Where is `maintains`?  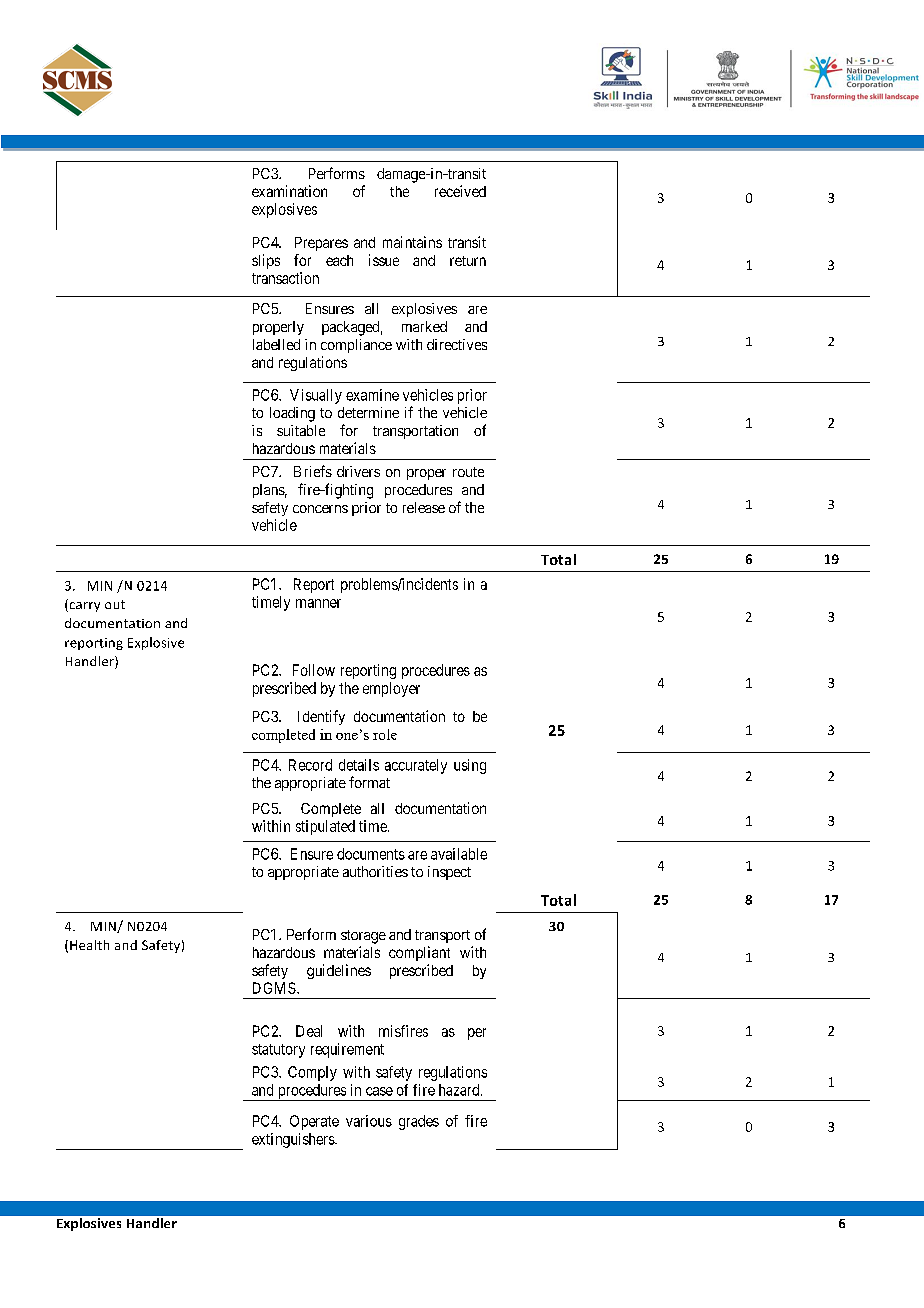
maintains is located at coordinates (412, 242).
